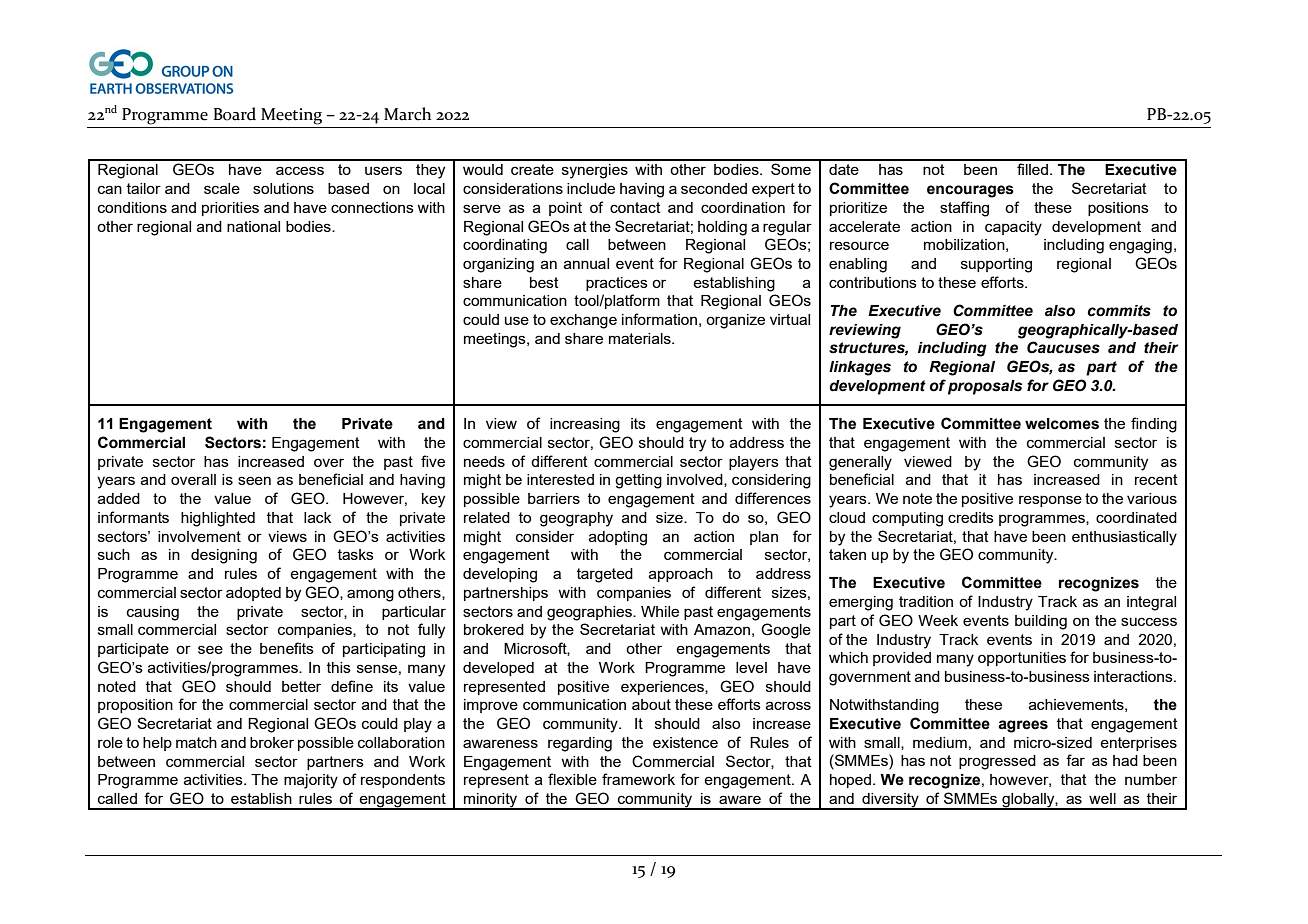  What do you see at coordinates (641, 338) in the screenshot?
I see `materials` at bounding box center [641, 338].
